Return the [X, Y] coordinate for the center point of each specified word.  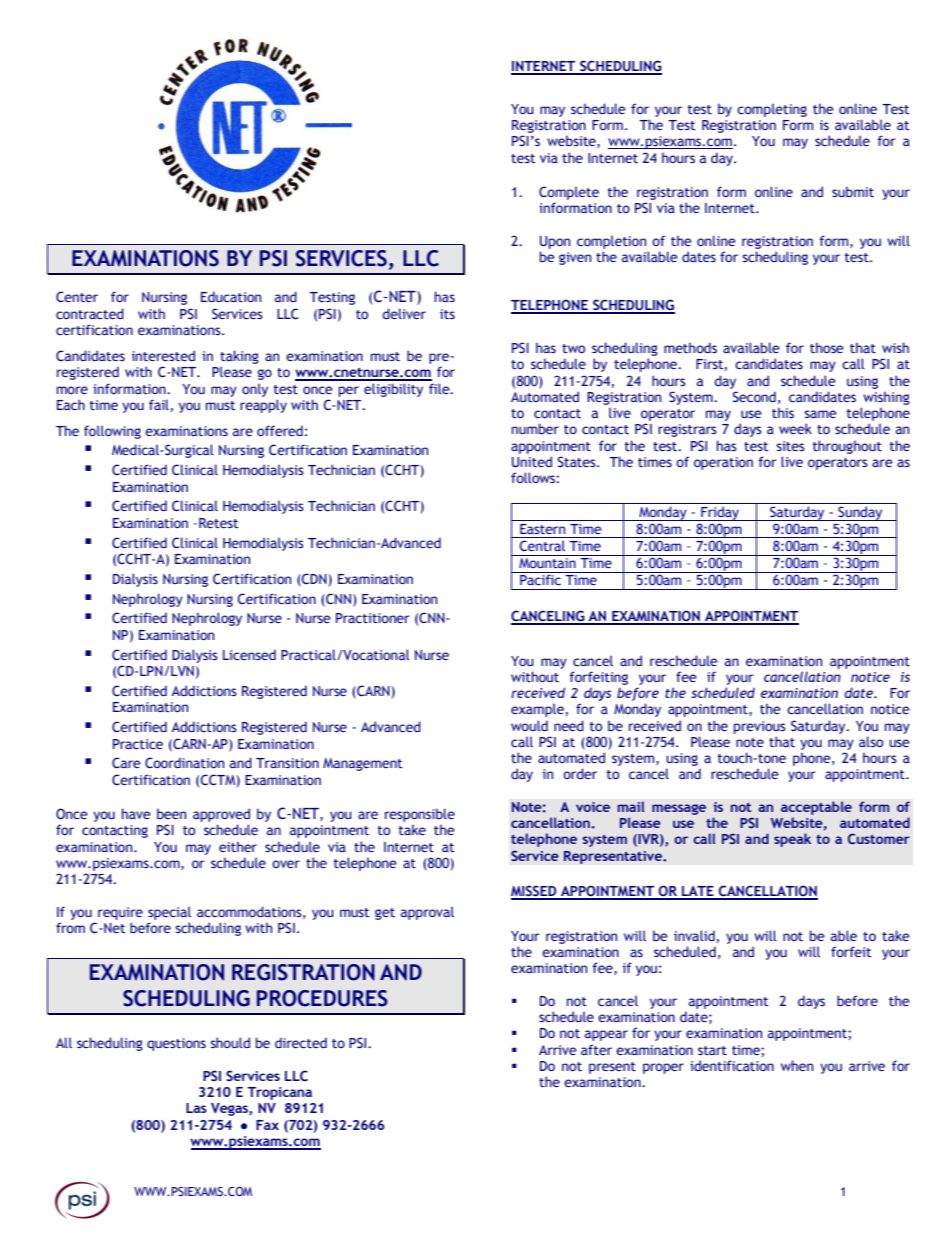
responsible [420, 815]
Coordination [184, 762]
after [596, 1049]
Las [196, 1108]
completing [772, 110]
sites [790, 446]
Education [231, 296]
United [532, 461]
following [112, 432]
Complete [569, 193]
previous [760, 727]
